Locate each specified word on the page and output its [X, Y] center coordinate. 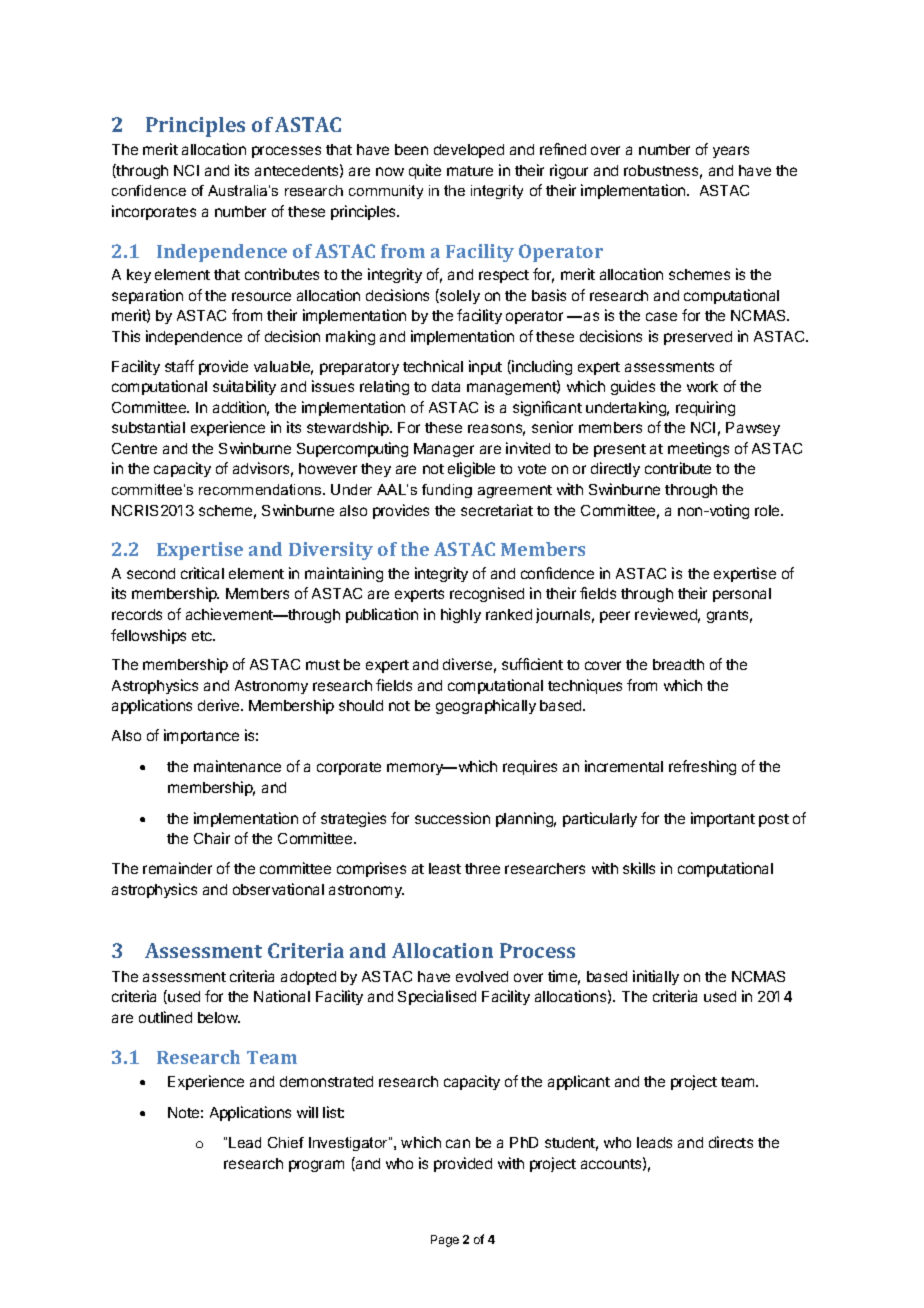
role [768, 510]
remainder [177, 868]
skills [639, 868]
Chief [286, 1142]
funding [447, 491]
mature [470, 171]
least [445, 868]
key [139, 276]
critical [202, 573]
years [731, 152]
